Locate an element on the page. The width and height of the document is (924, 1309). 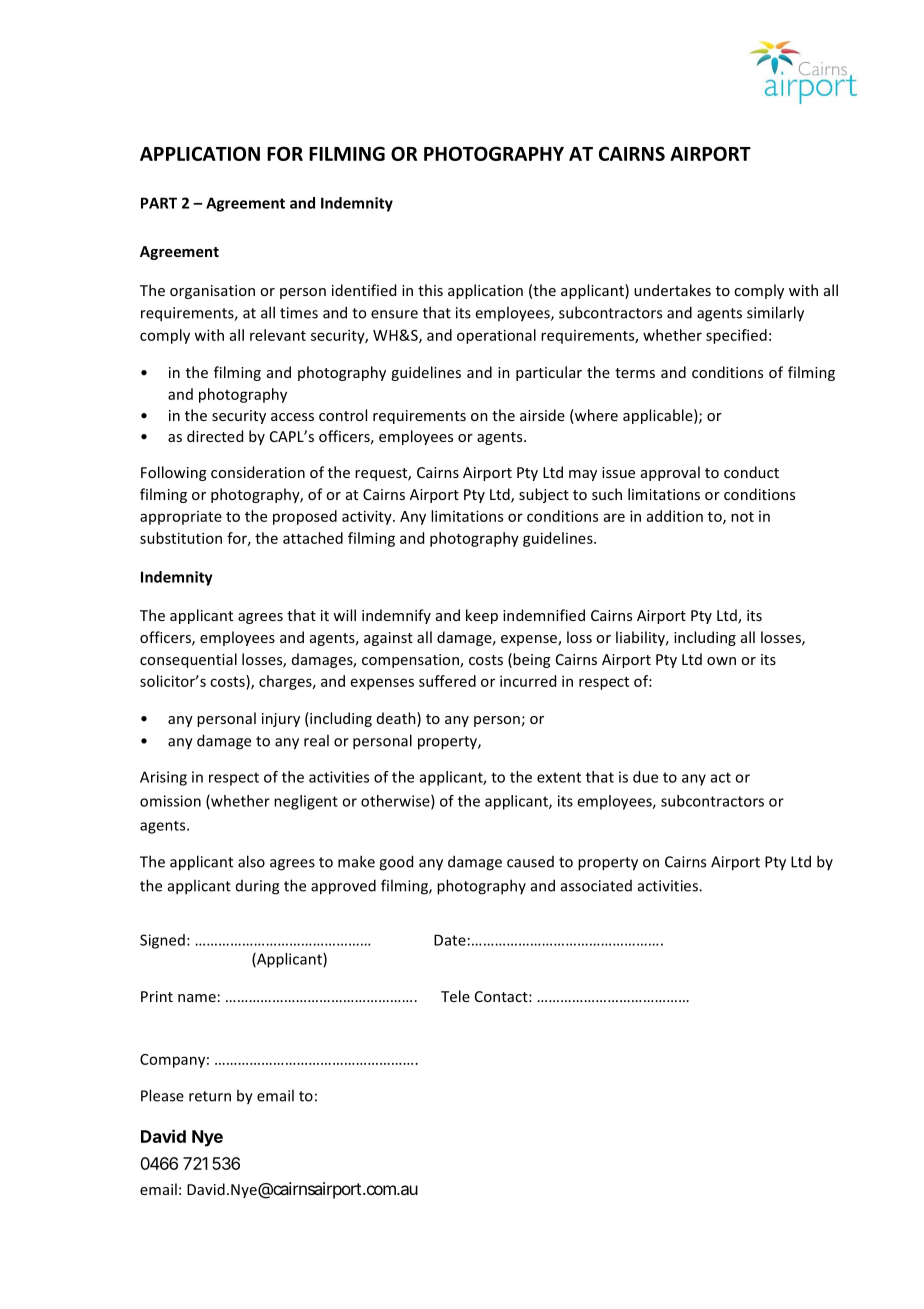
suffered is located at coordinates (447, 681).
